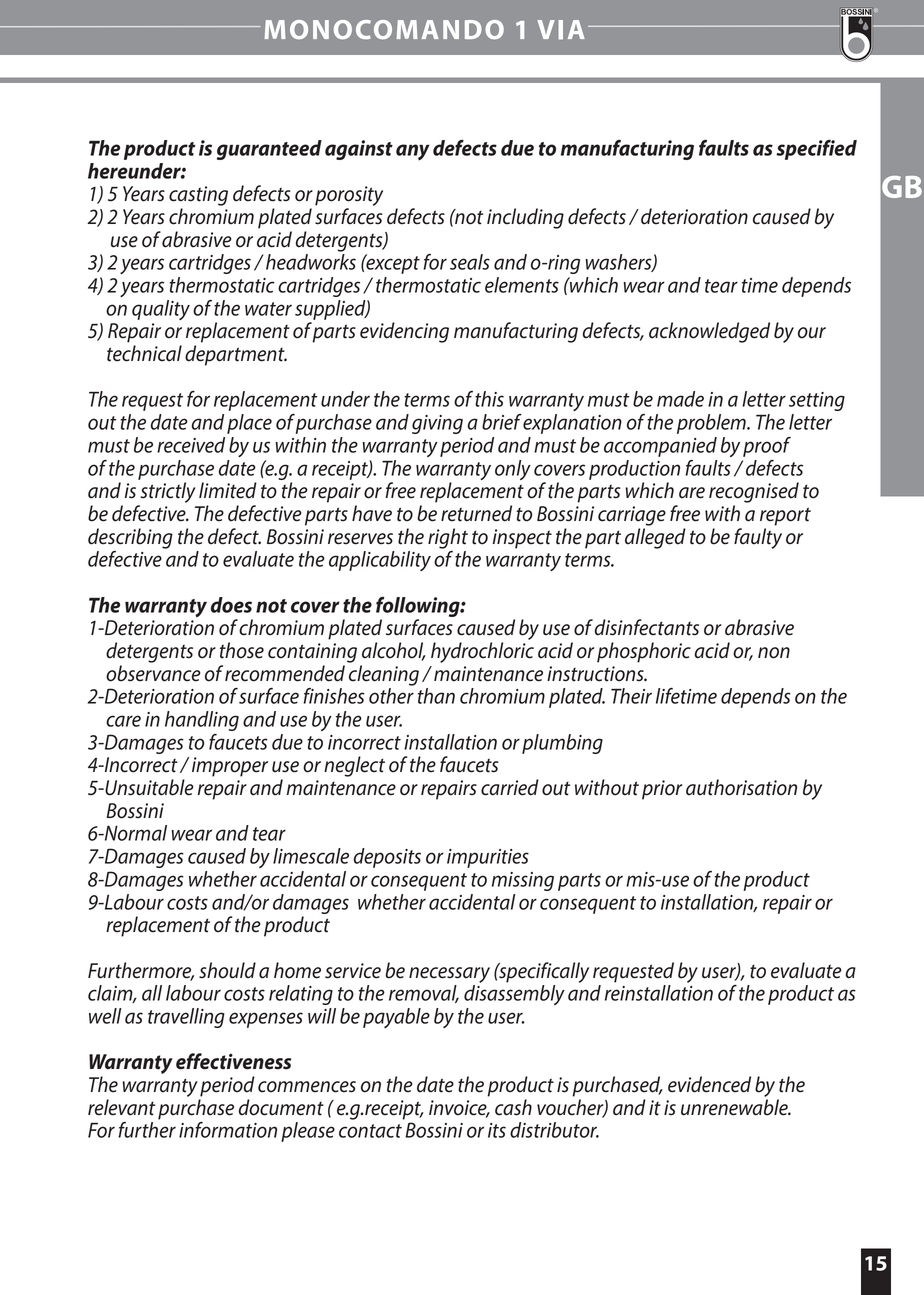  I want to click on does, so click(231, 605).
